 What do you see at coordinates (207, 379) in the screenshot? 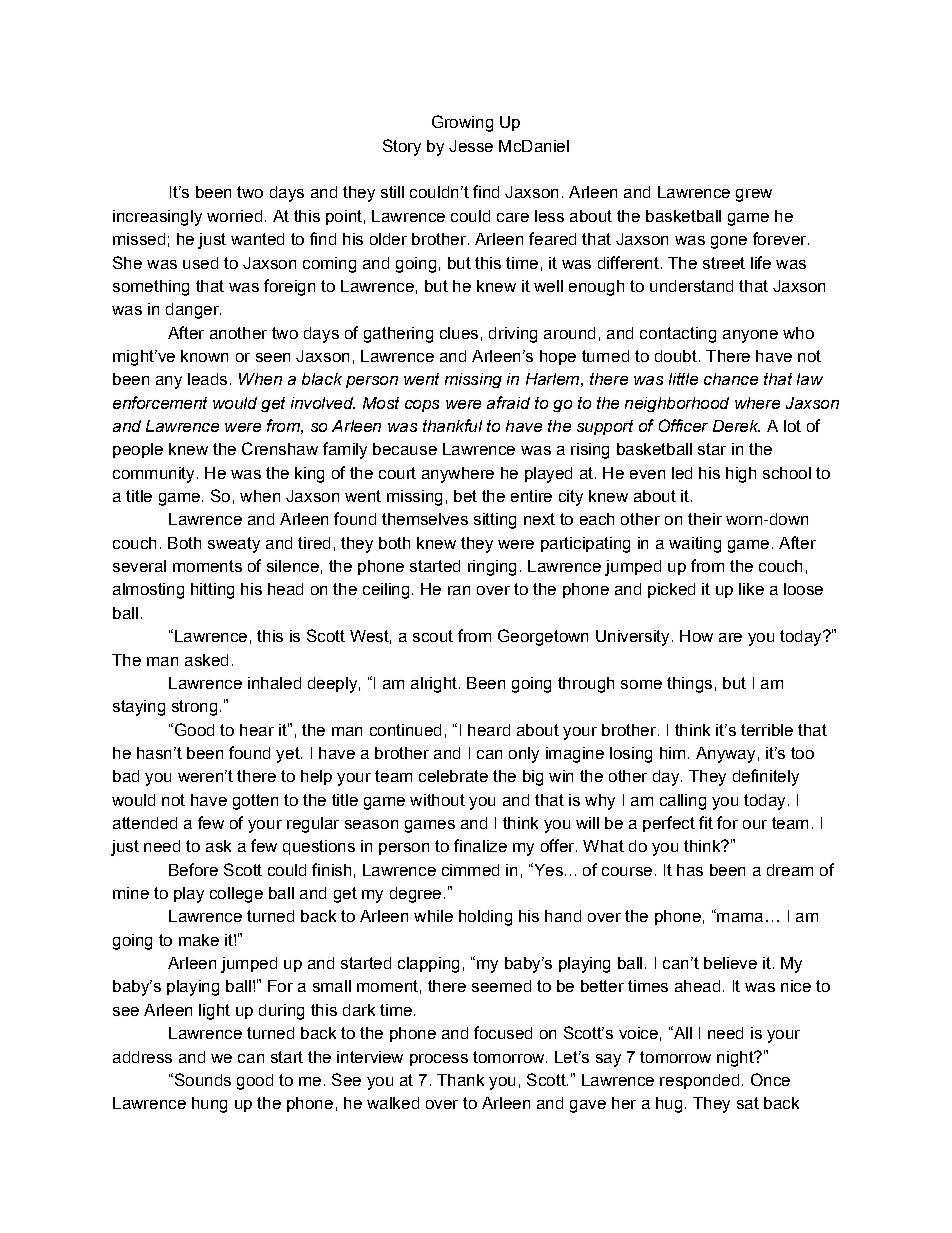
I see `leads` at bounding box center [207, 379].
